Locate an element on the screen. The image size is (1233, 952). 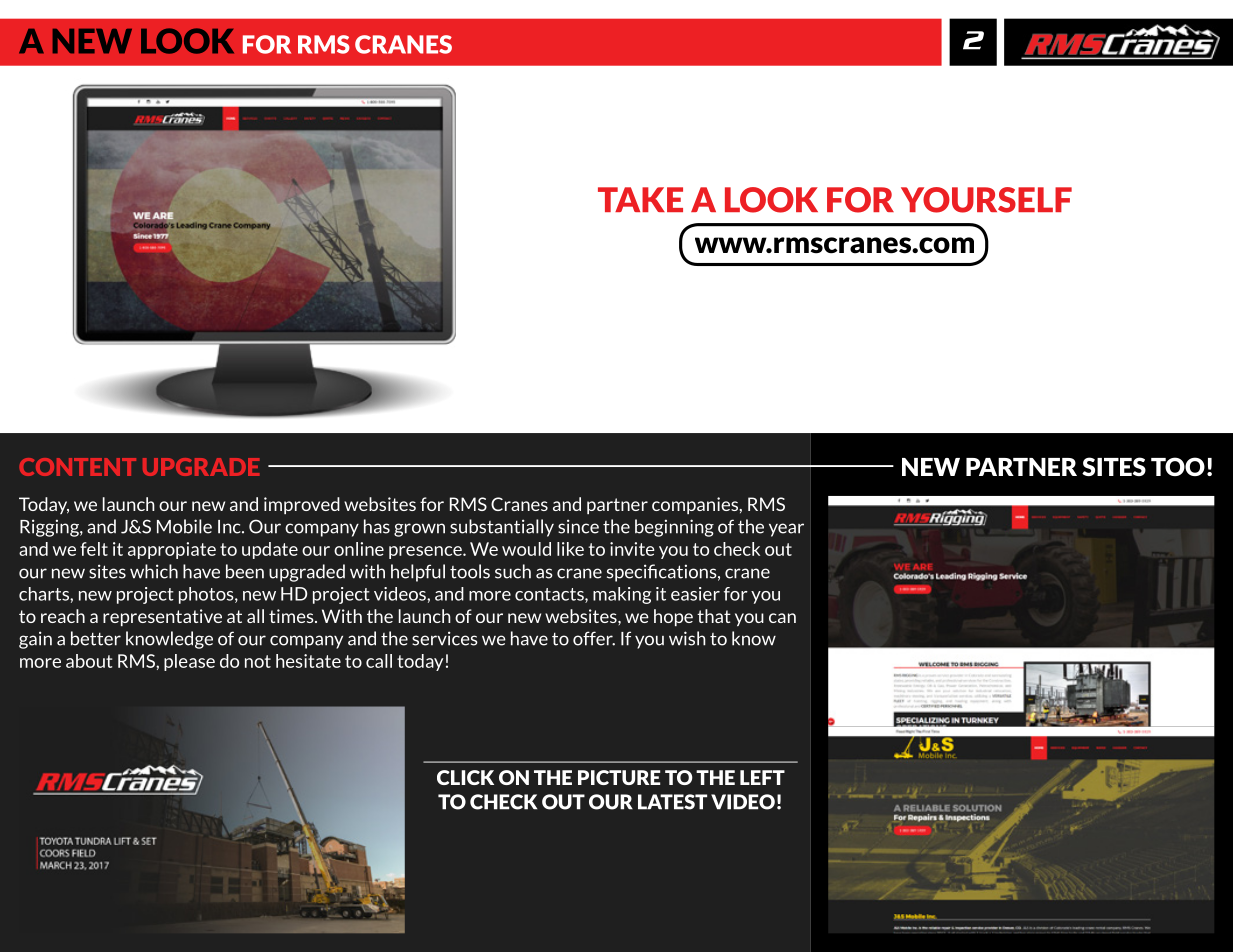
beginning is located at coordinates (674, 528).
